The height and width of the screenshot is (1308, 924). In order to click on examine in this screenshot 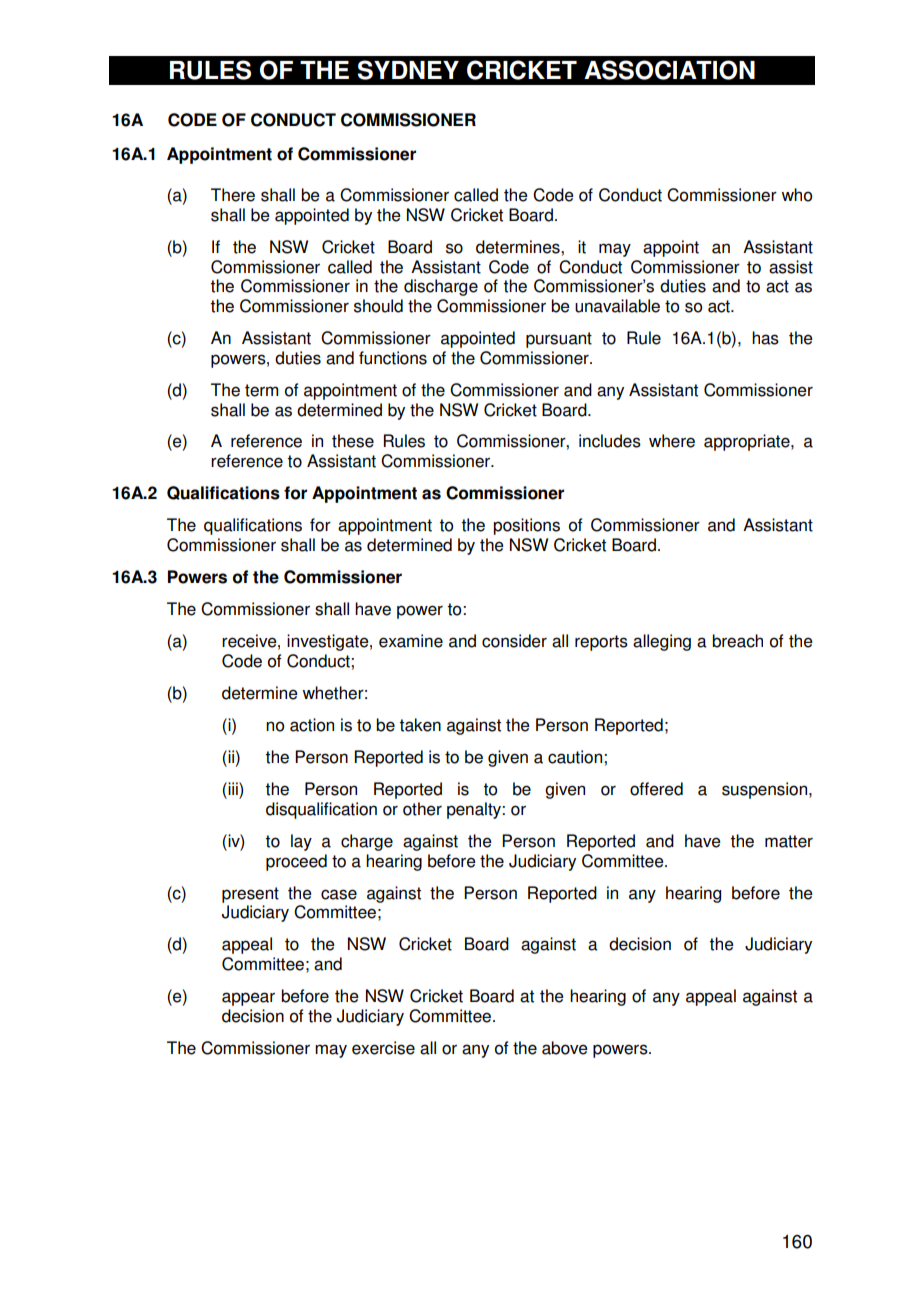, I will do `click(411, 641)`.
